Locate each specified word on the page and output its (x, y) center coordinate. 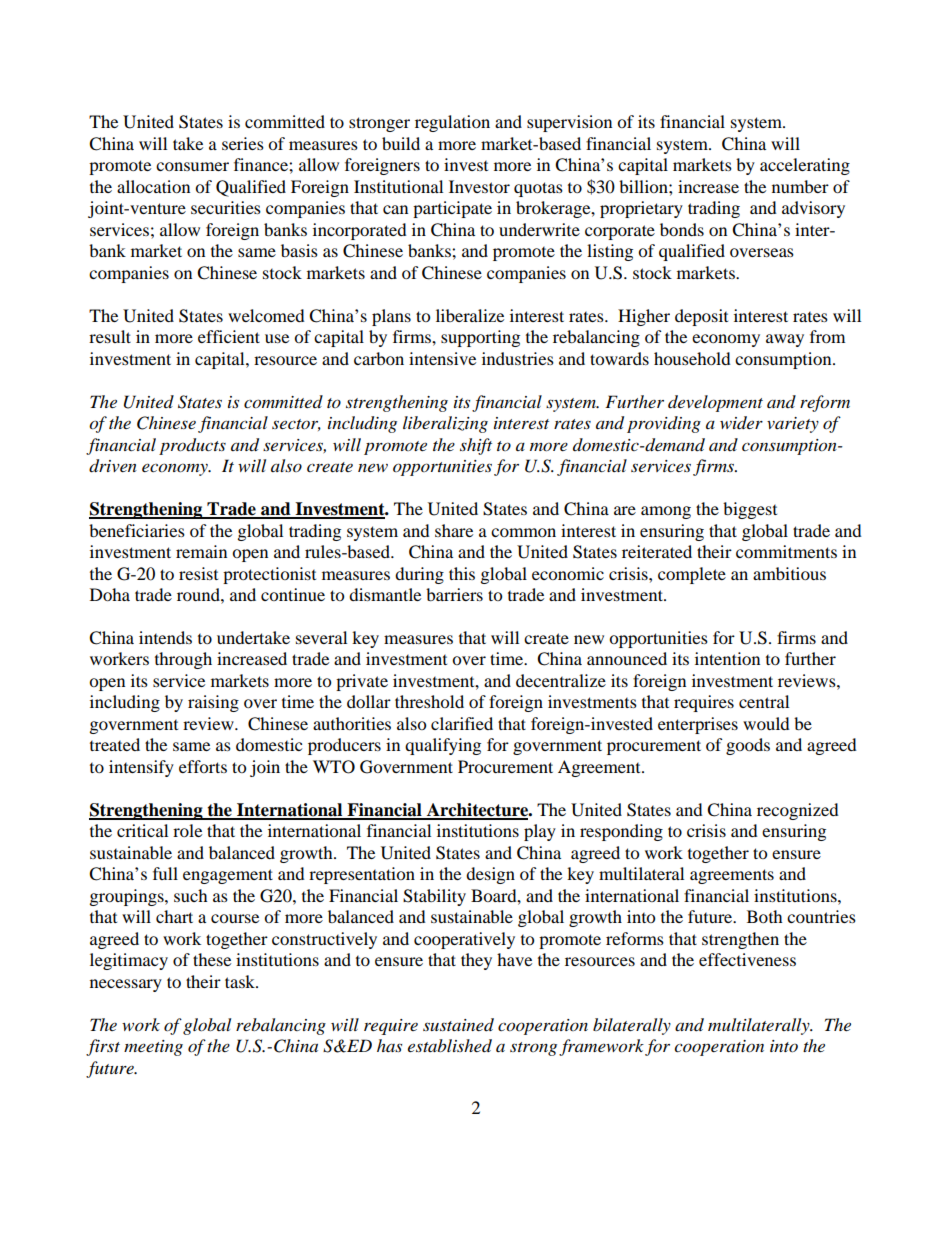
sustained (458, 1025)
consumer (192, 166)
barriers (454, 594)
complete (692, 575)
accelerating (805, 166)
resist (198, 573)
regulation (452, 123)
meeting (153, 1048)
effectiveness (747, 959)
